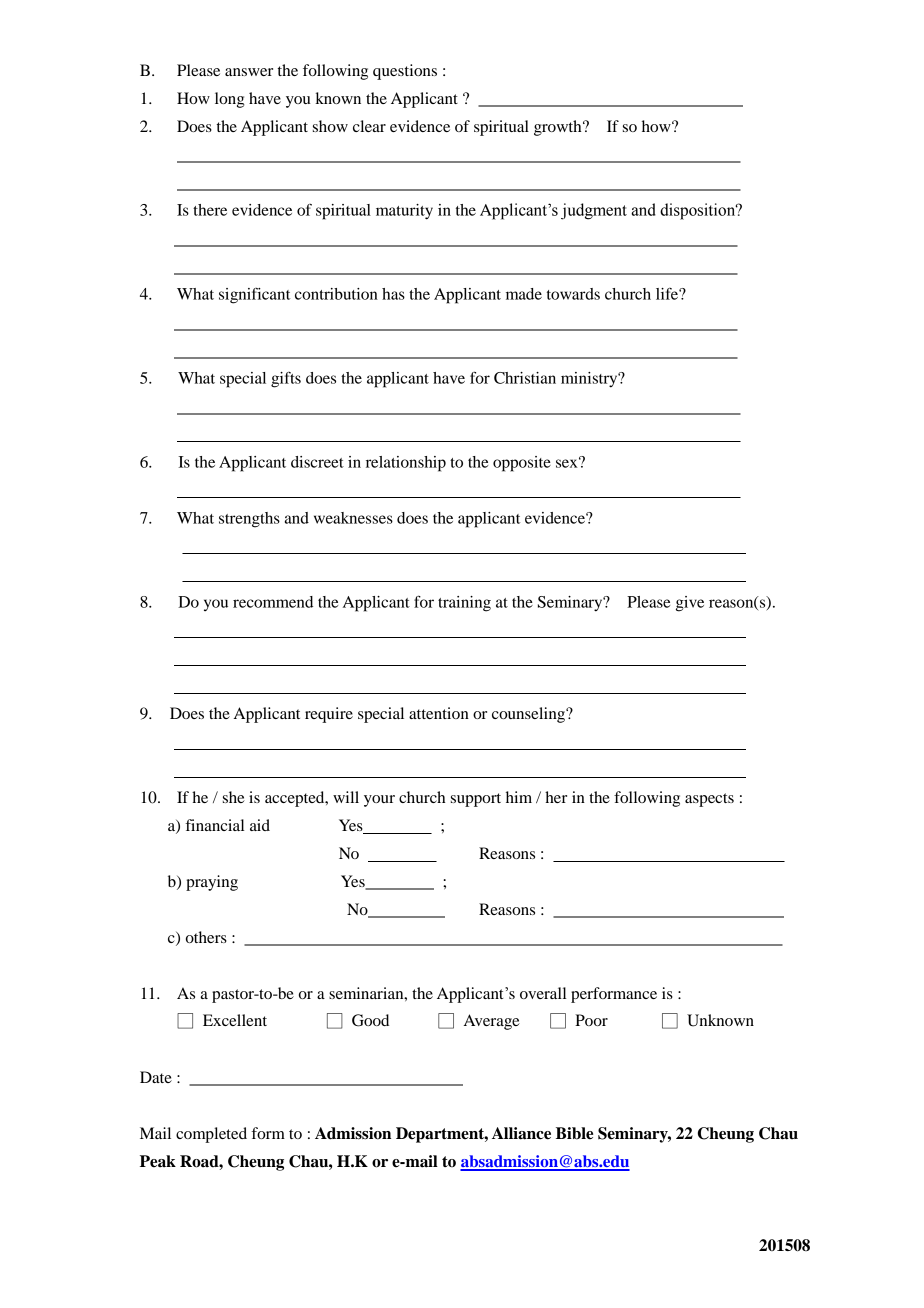  What do you see at coordinates (690, 604) in the page?
I see `give` at bounding box center [690, 604].
